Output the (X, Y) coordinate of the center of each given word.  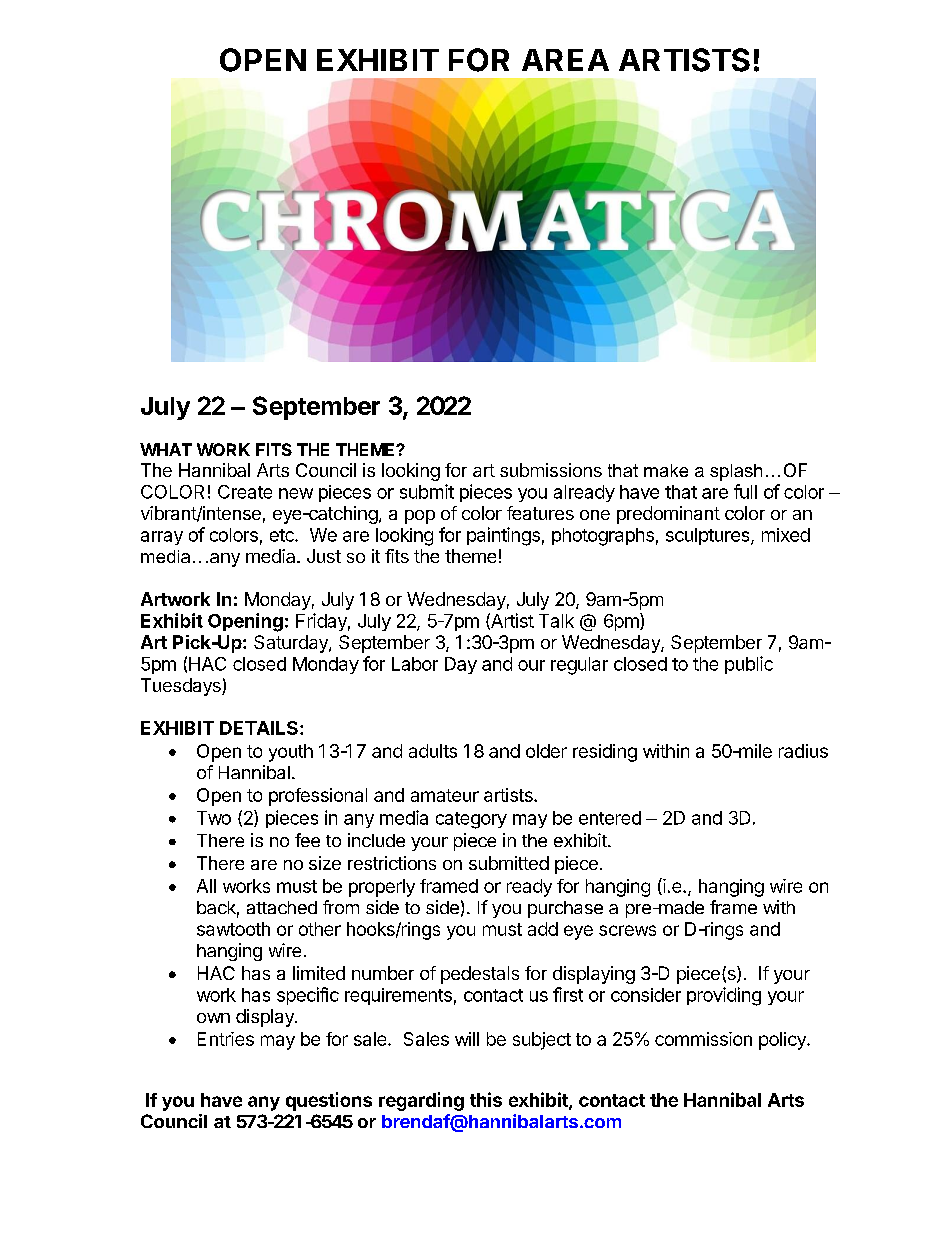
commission (703, 1039)
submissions (551, 470)
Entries (226, 1039)
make (666, 470)
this (486, 1099)
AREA (565, 60)
